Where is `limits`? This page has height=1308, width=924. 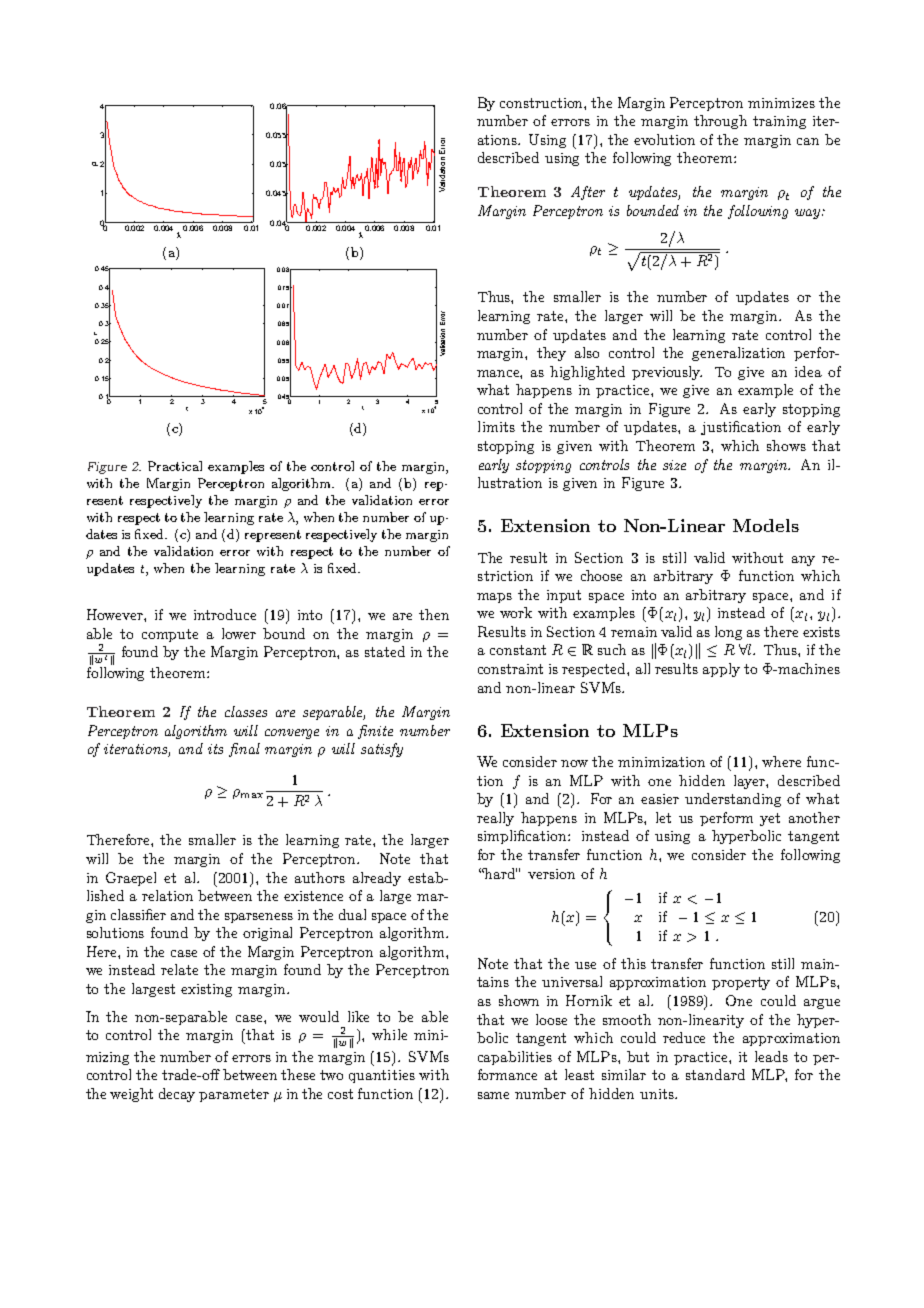
limits is located at coordinates (496, 426).
